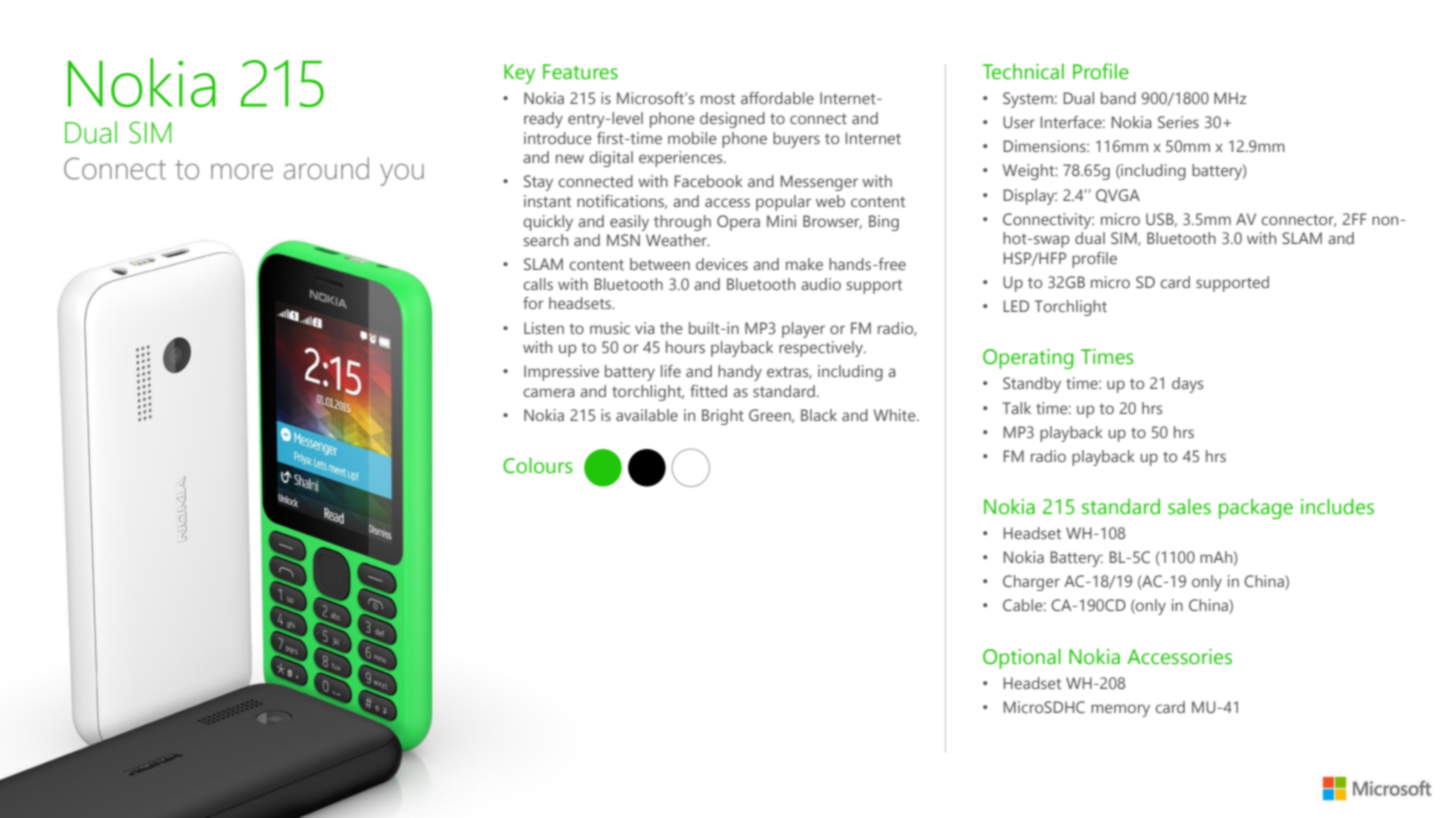 The image size is (1456, 818). Describe the element at coordinates (803, 330) in the screenshot. I see `player` at that location.
